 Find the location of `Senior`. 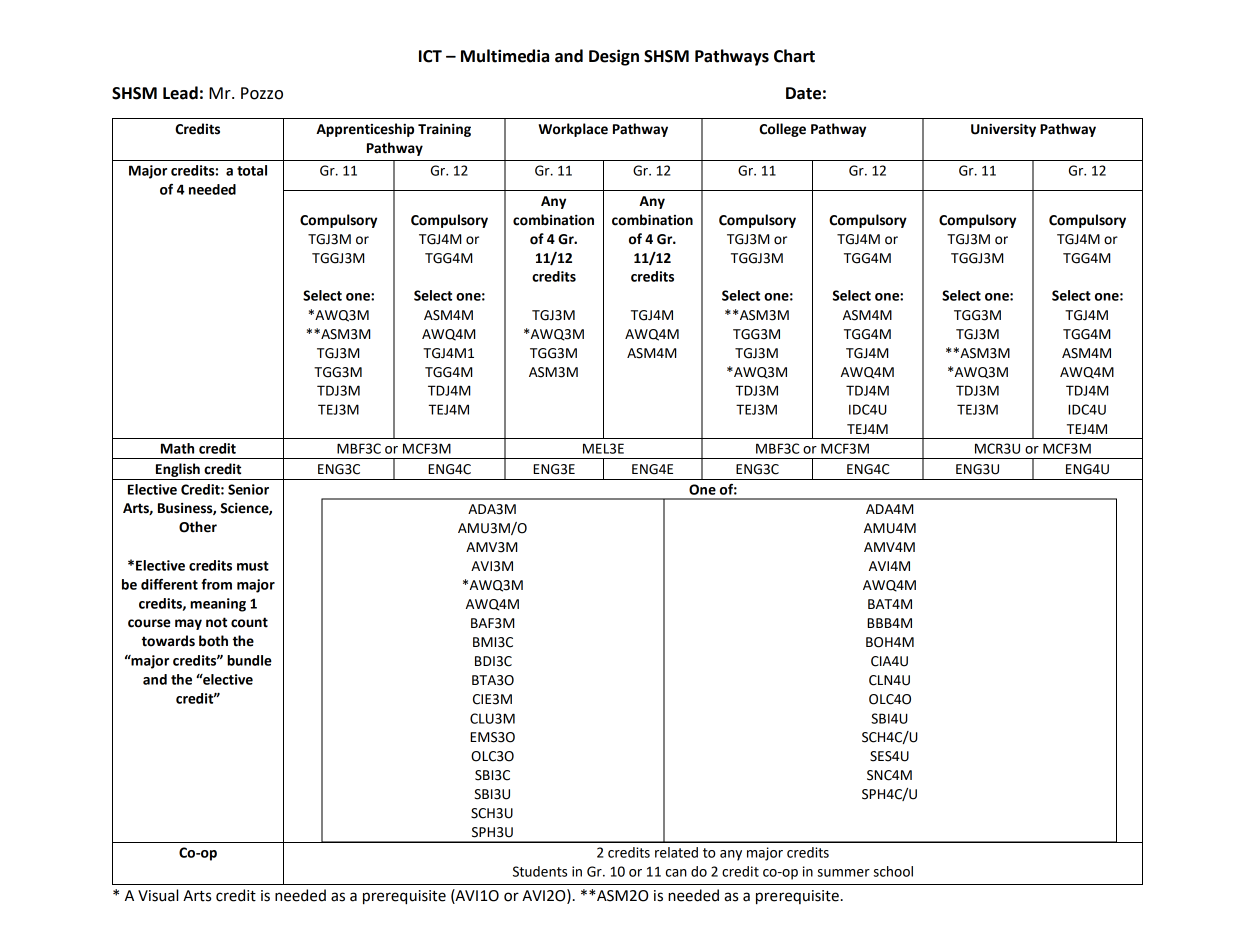

Senior is located at coordinates (248, 489).
